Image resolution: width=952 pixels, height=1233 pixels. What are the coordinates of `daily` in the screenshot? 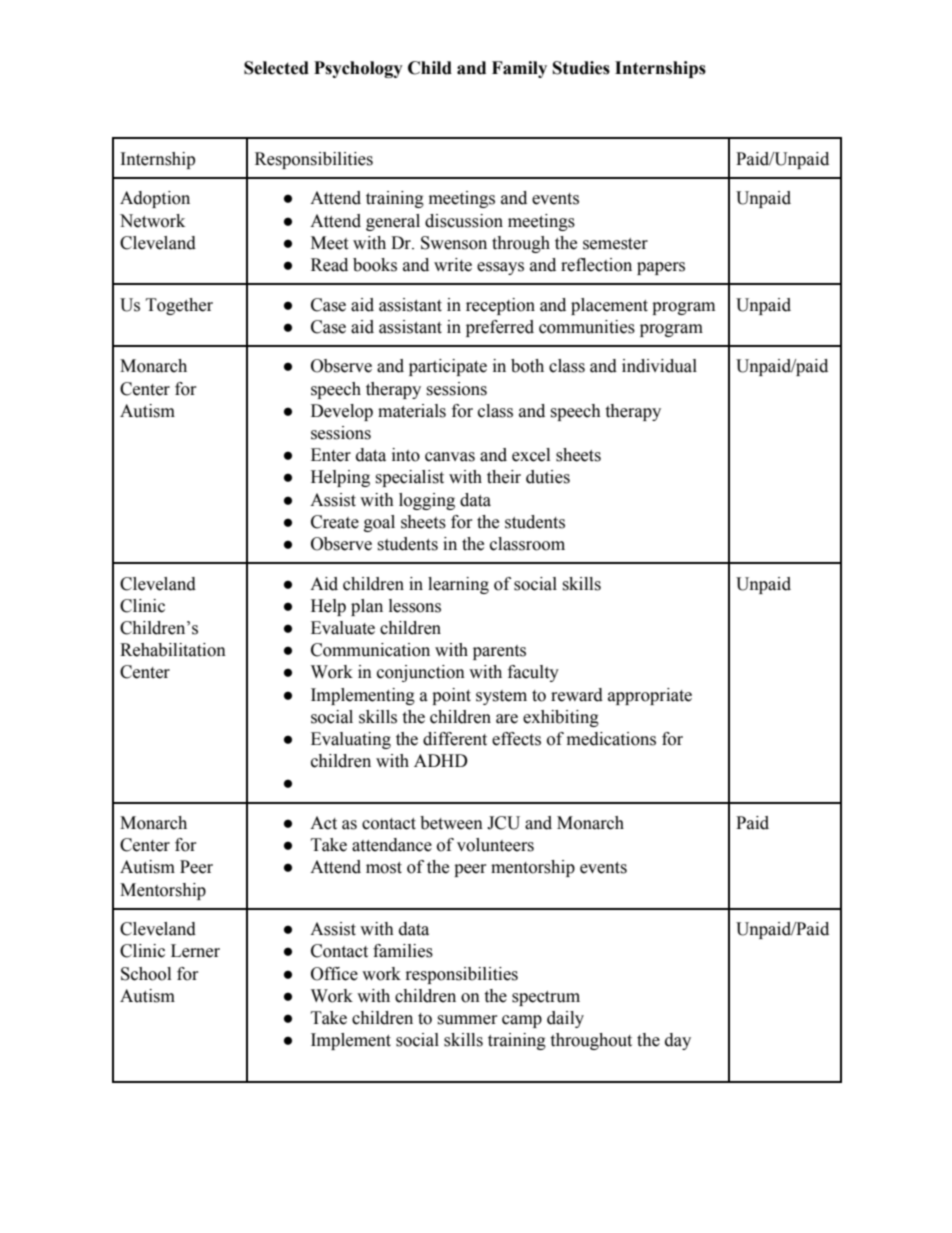 It's located at (565, 1019).
